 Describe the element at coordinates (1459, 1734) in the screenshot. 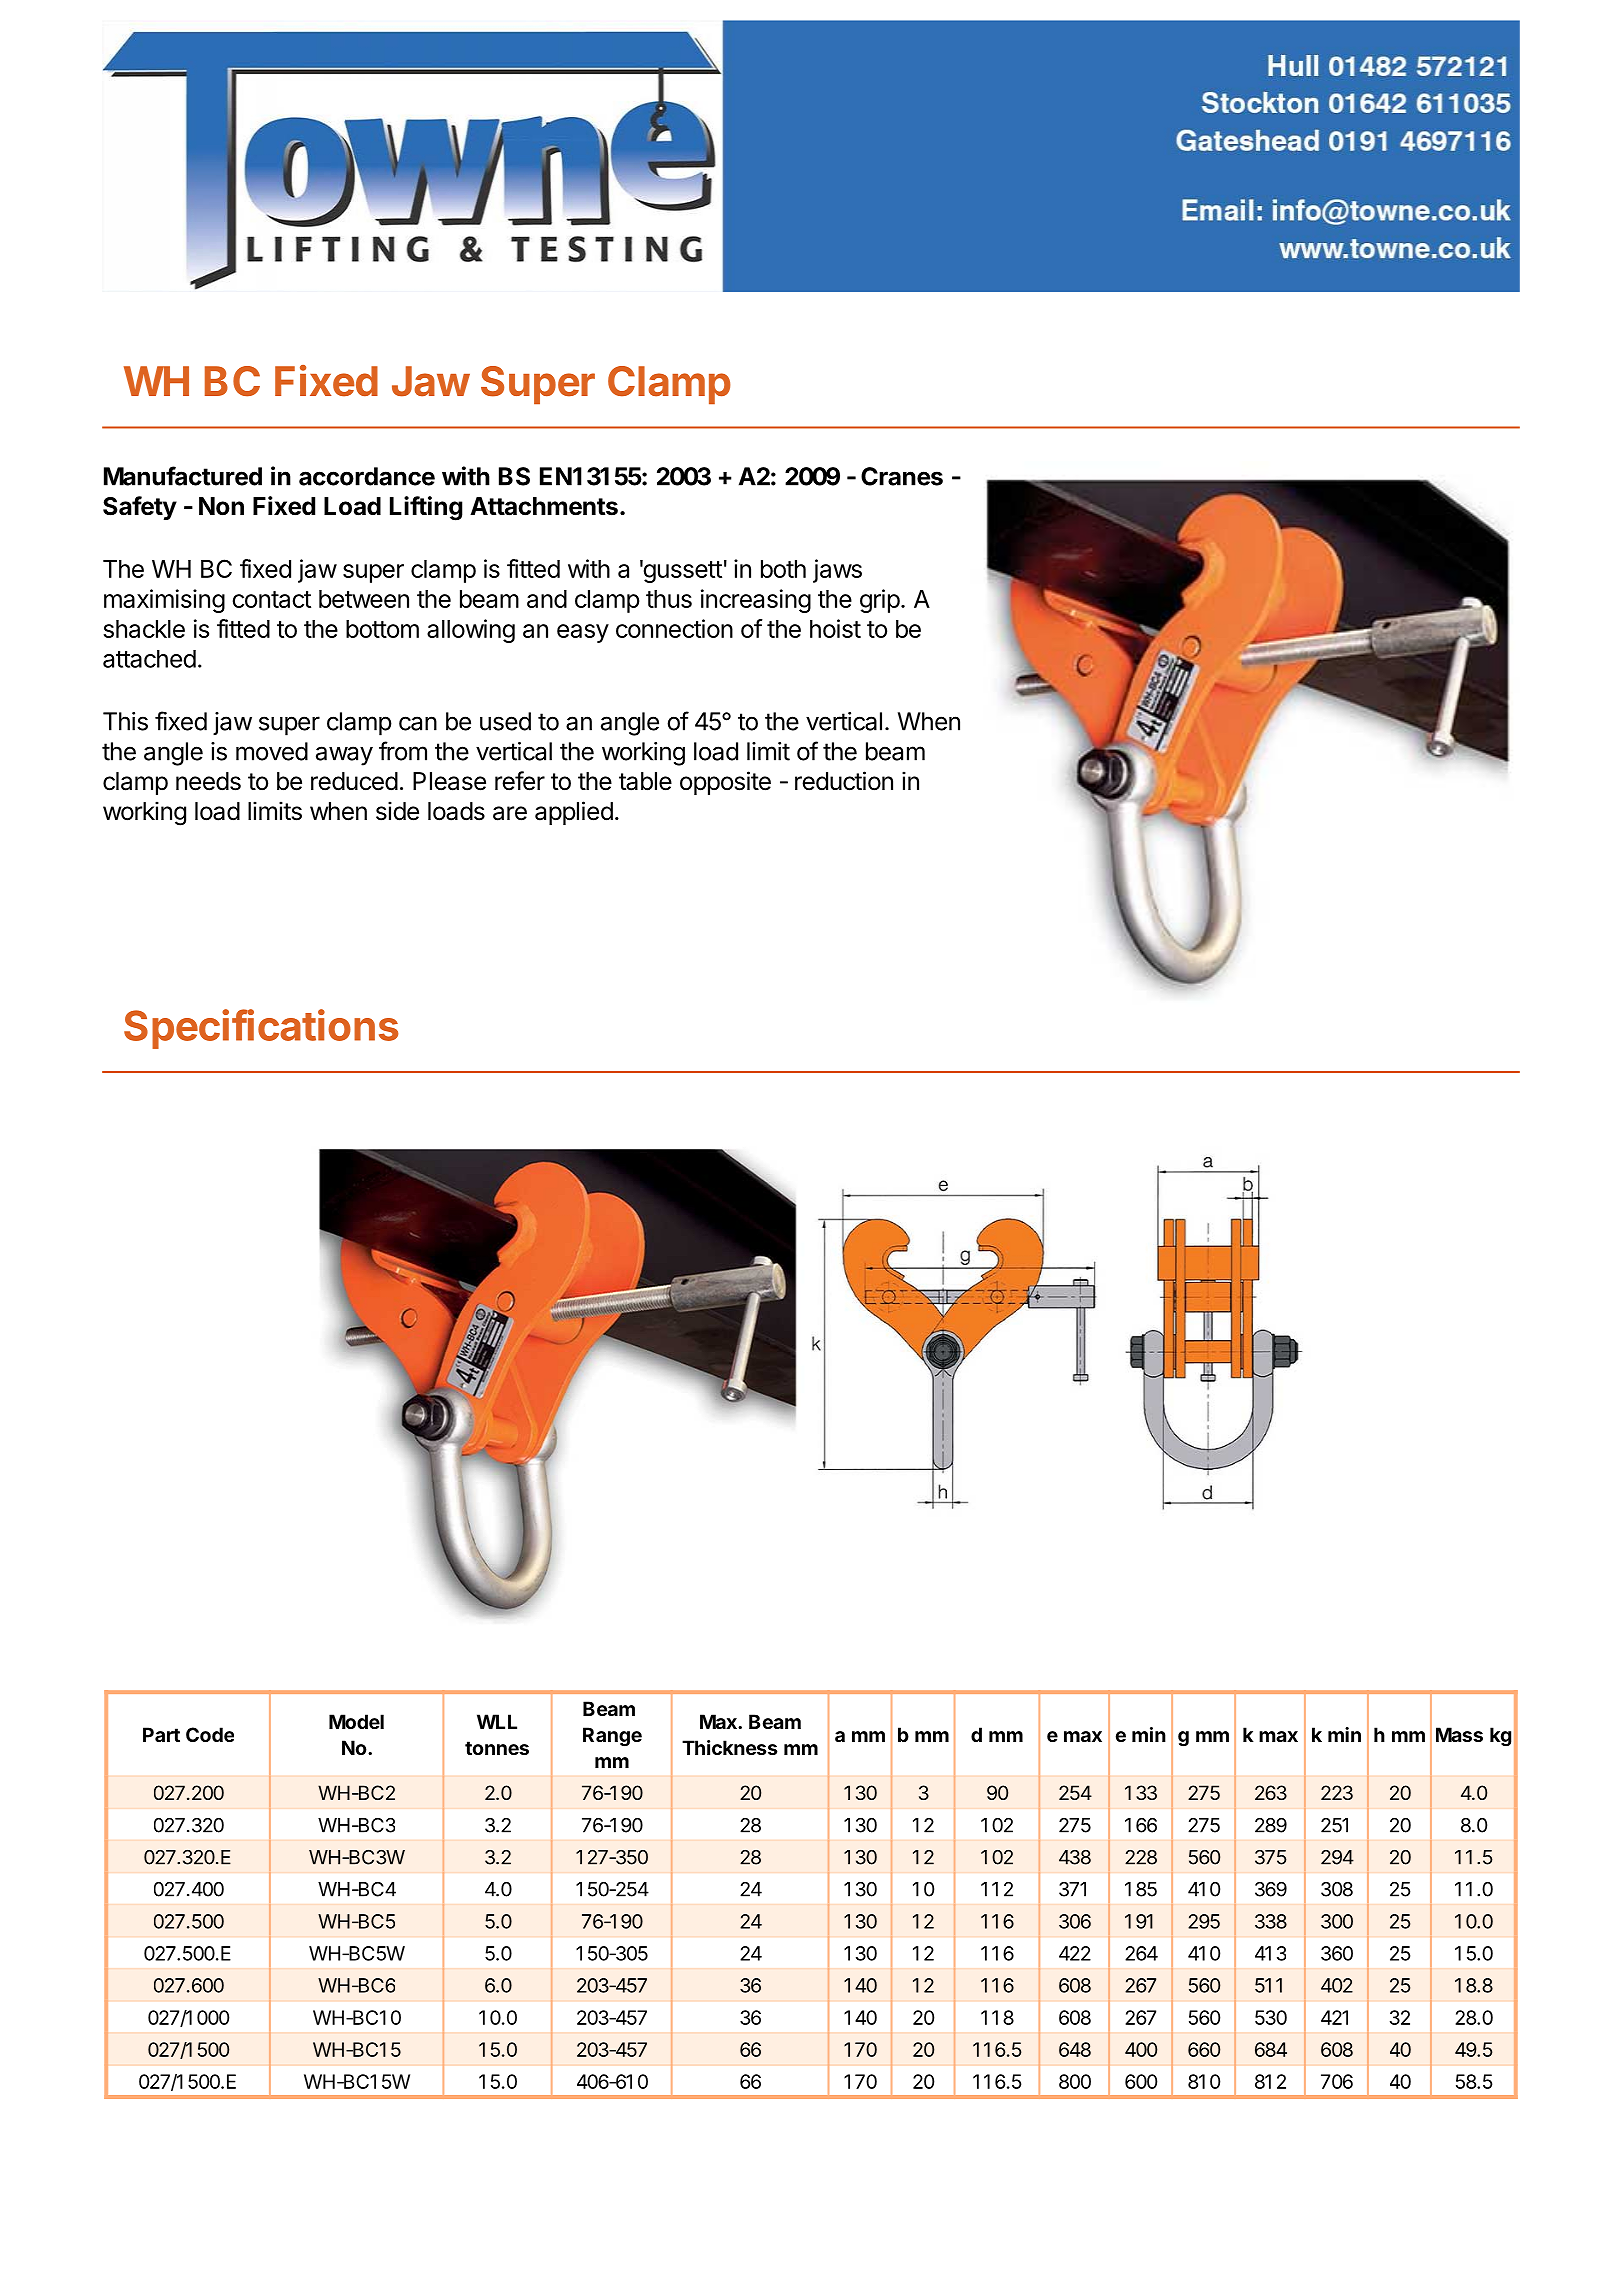

I see `Mass` at that location.
